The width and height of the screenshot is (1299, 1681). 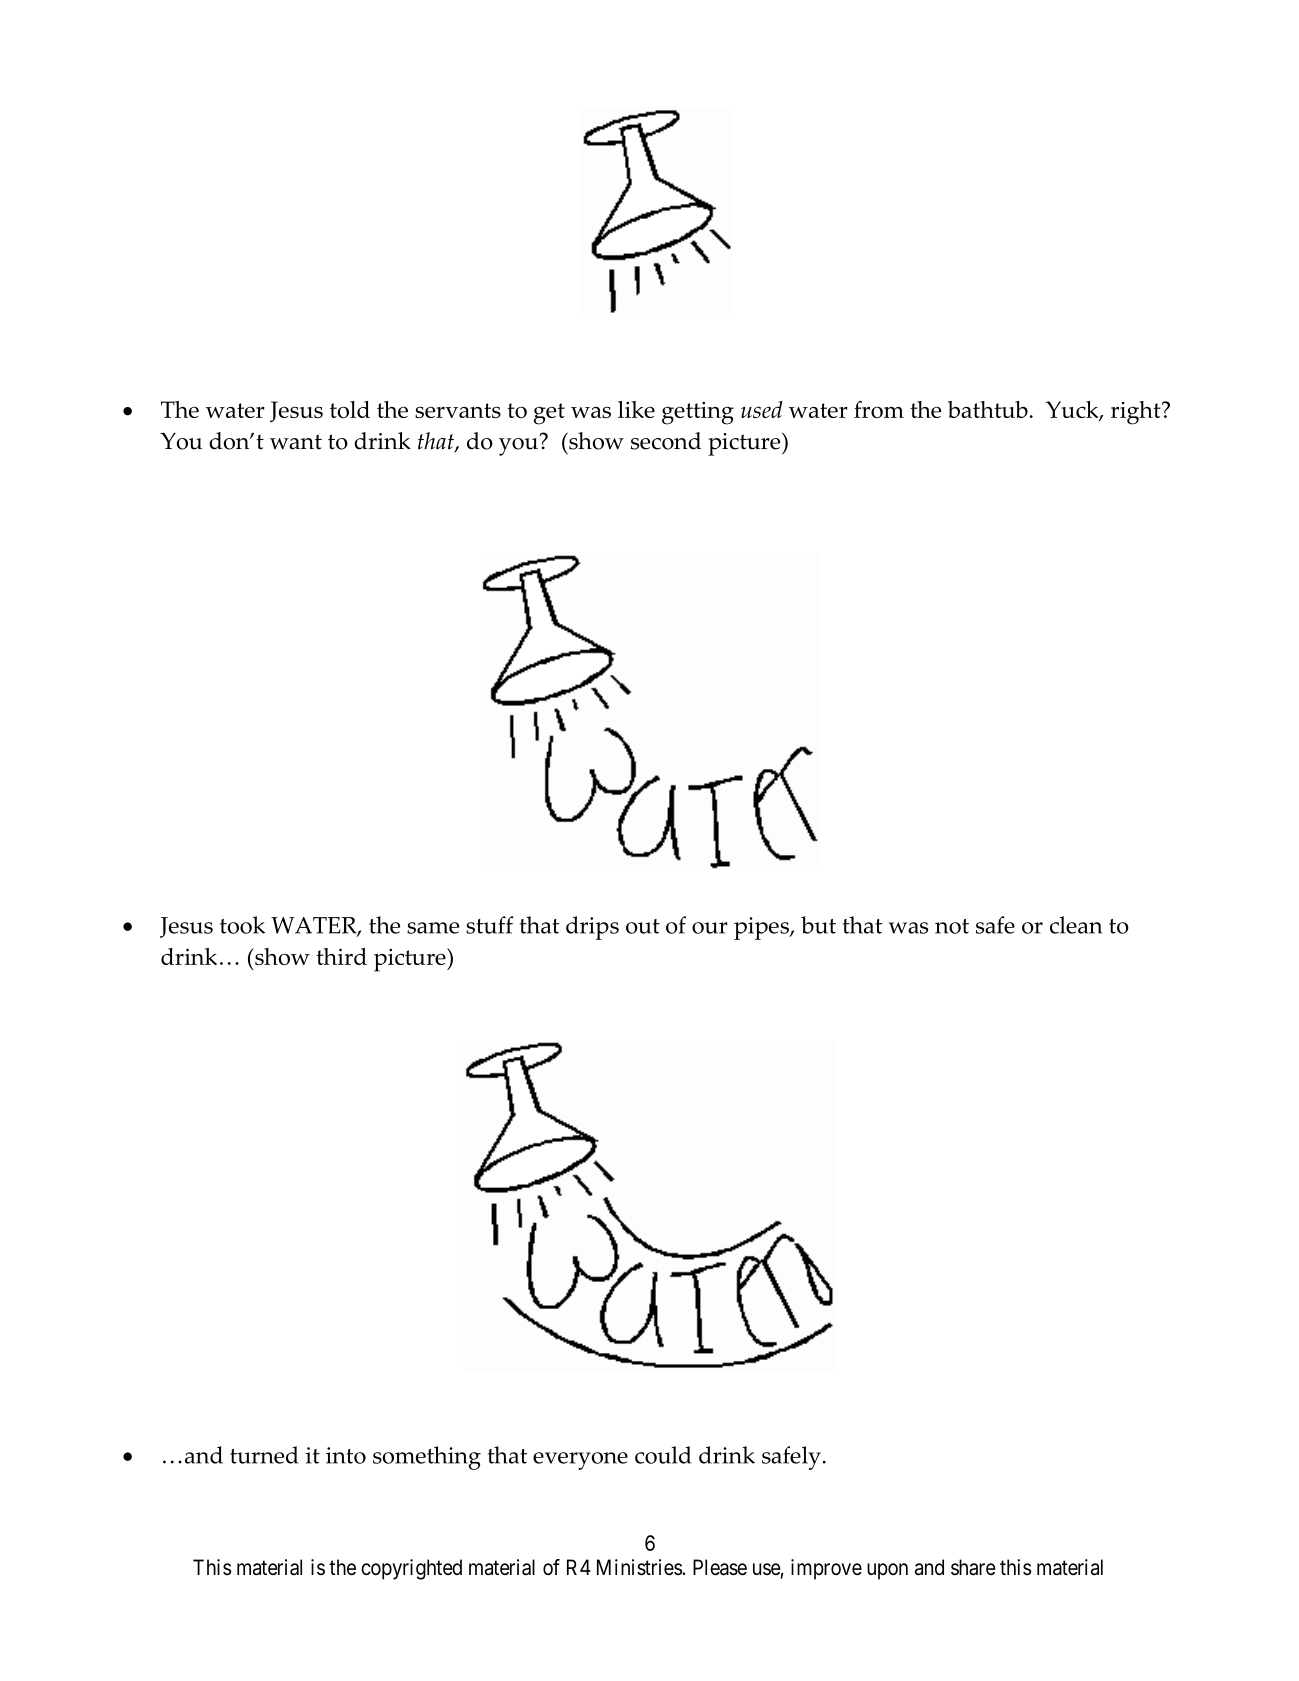 What do you see at coordinates (666, 441) in the screenshot?
I see `second` at bounding box center [666, 441].
